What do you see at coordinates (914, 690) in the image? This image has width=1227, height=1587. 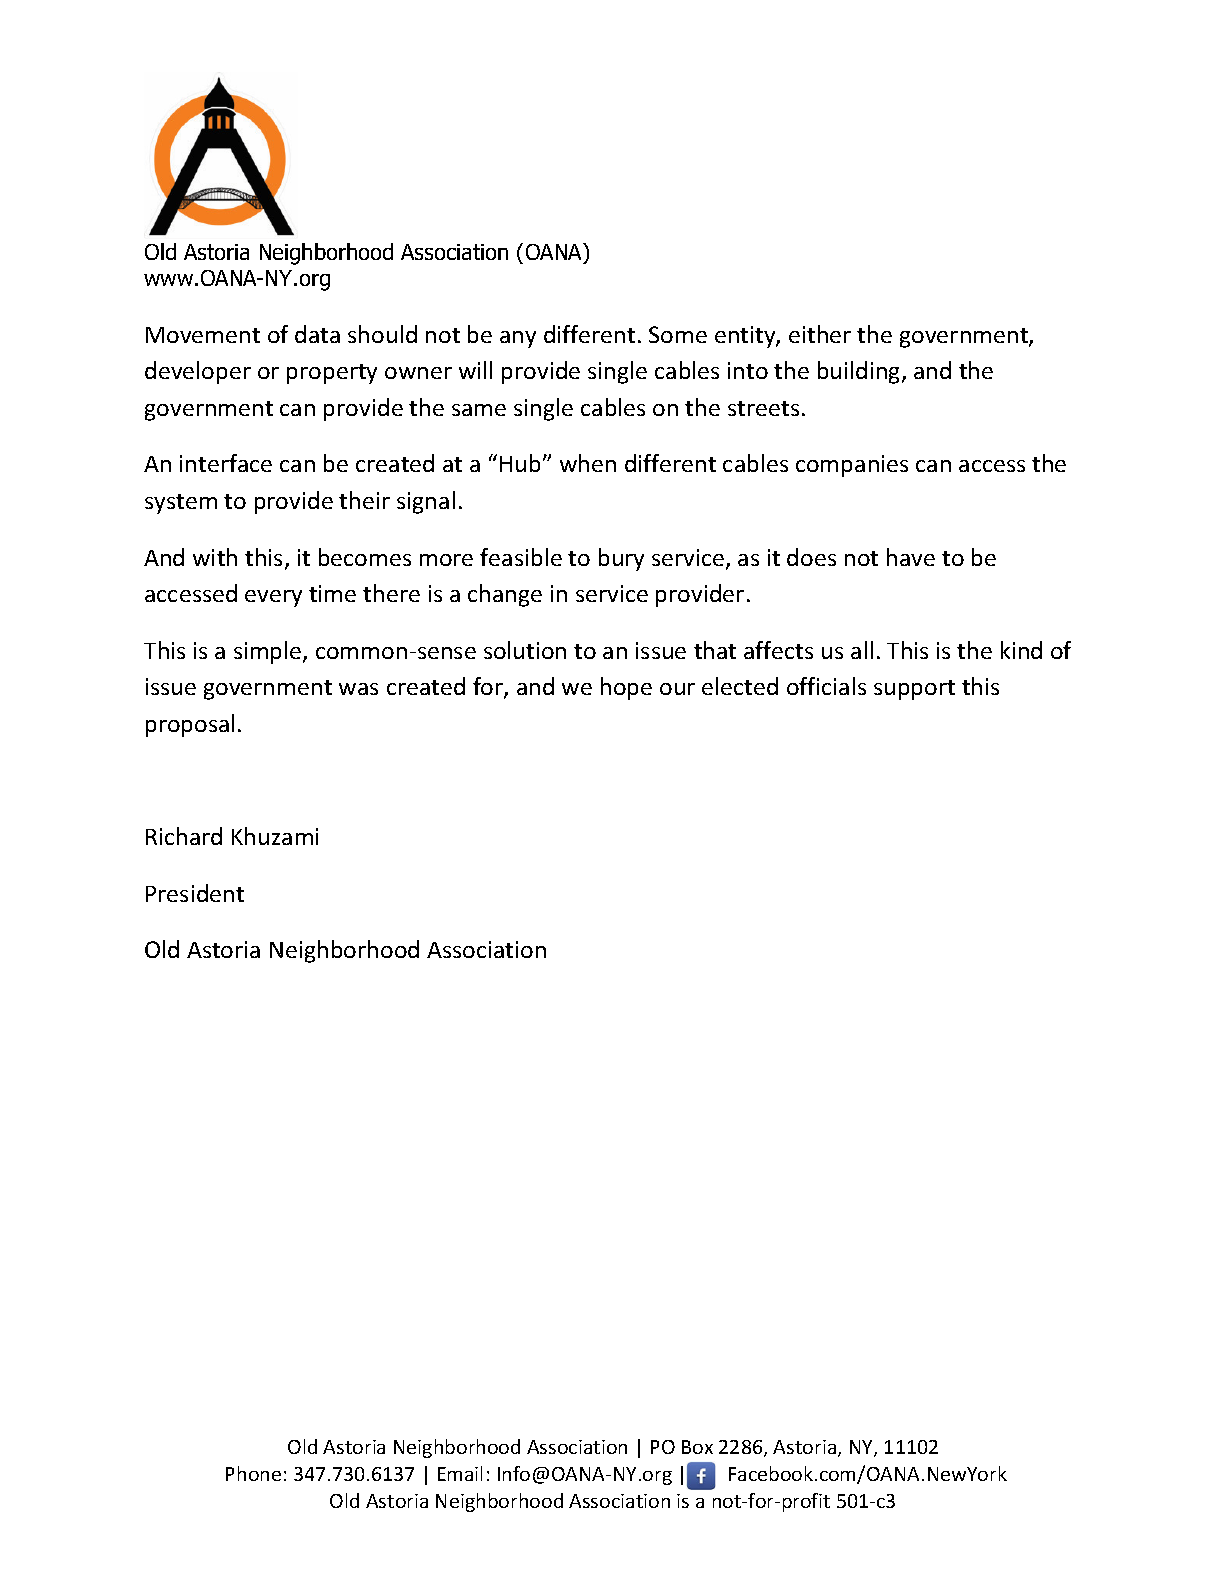 I see `support` at bounding box center [914, 690].
